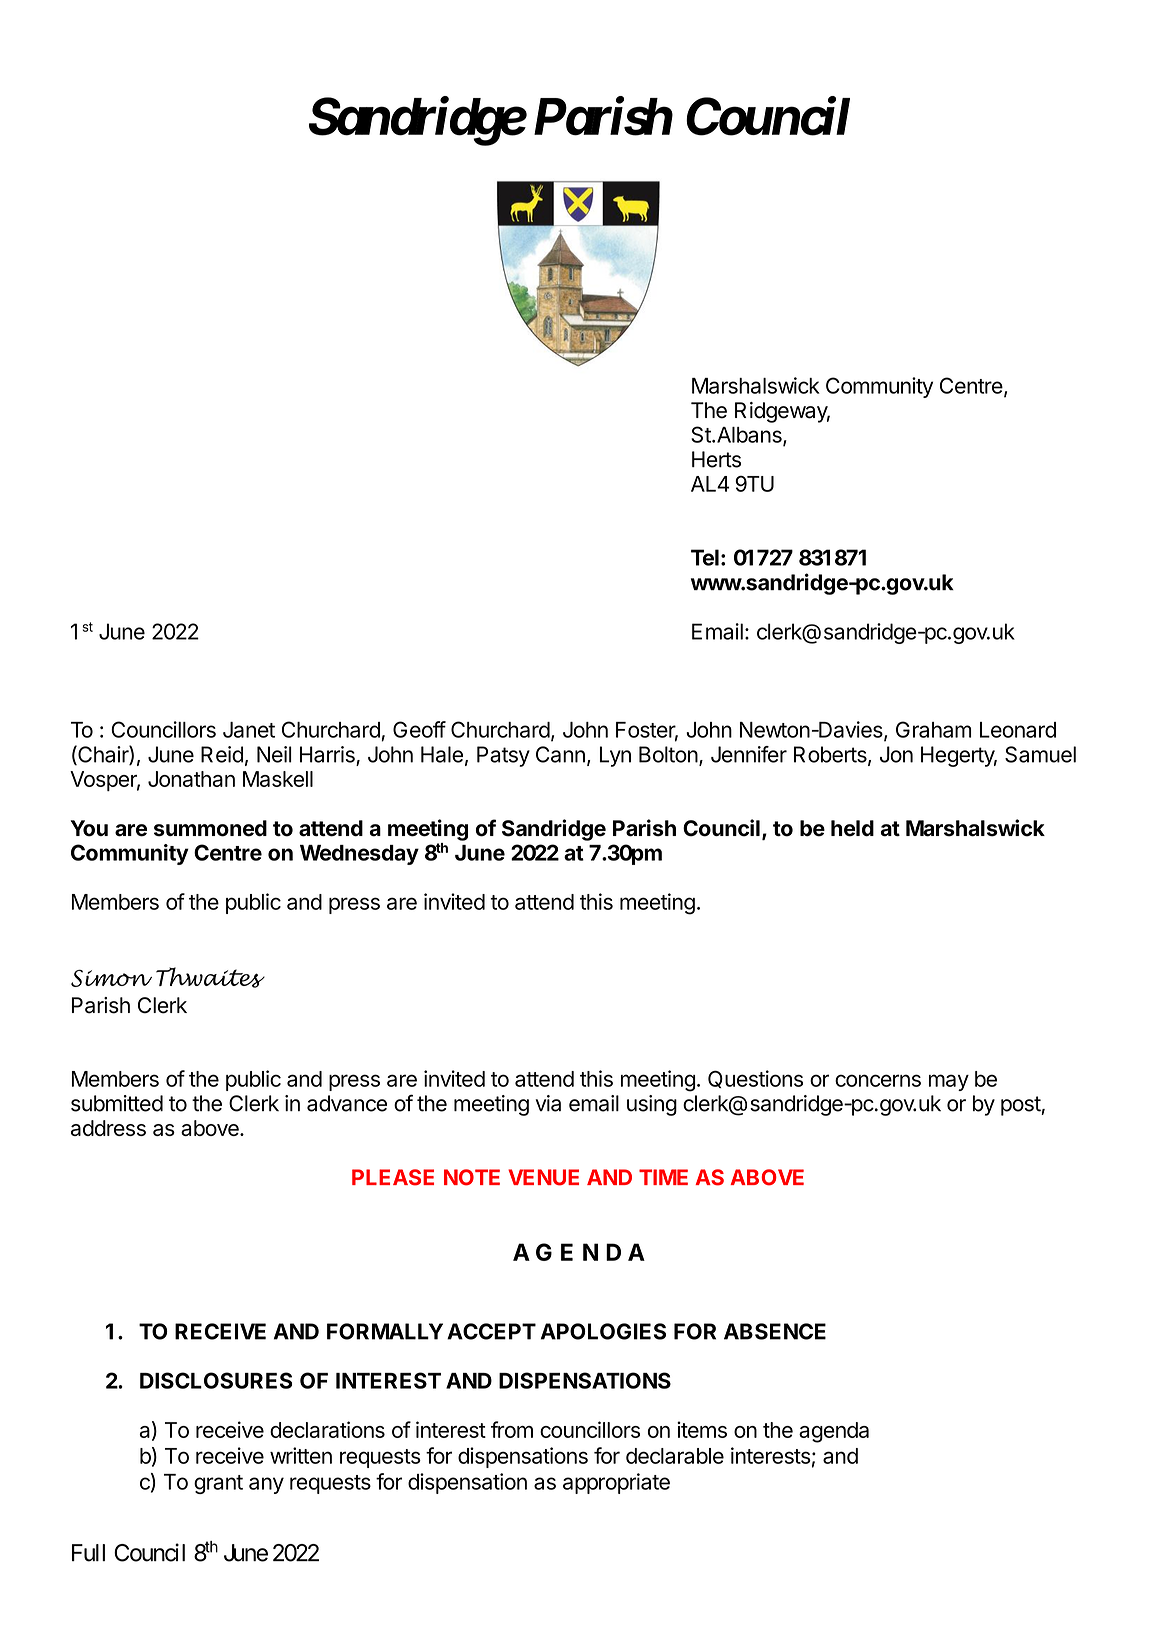 This image has height=1636, width=1157. What do you see at coordinates (616, 1483) in the image?
I see `appropriate` at bounding box center [616, 1483].
